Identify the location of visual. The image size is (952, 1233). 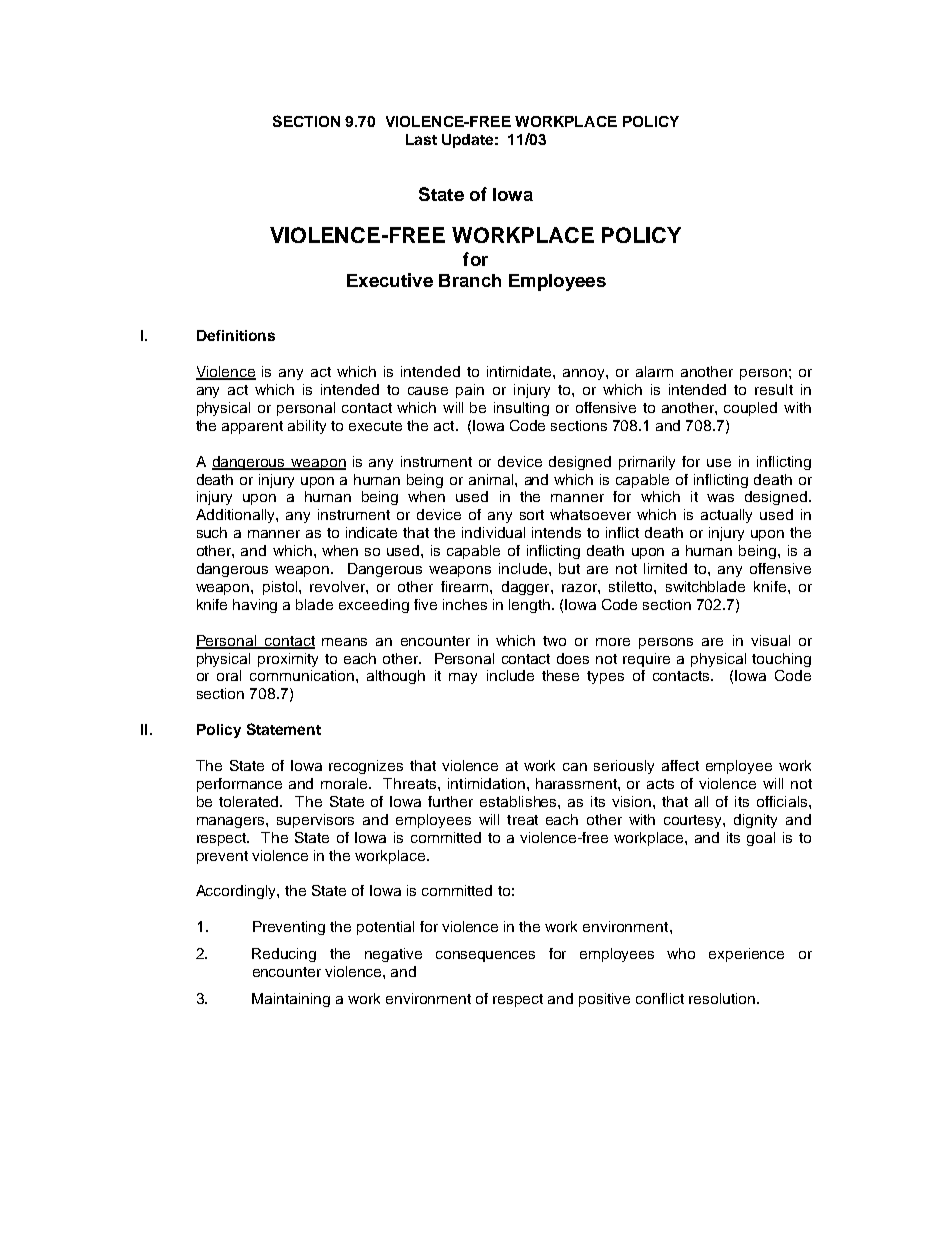
(770, 640).
